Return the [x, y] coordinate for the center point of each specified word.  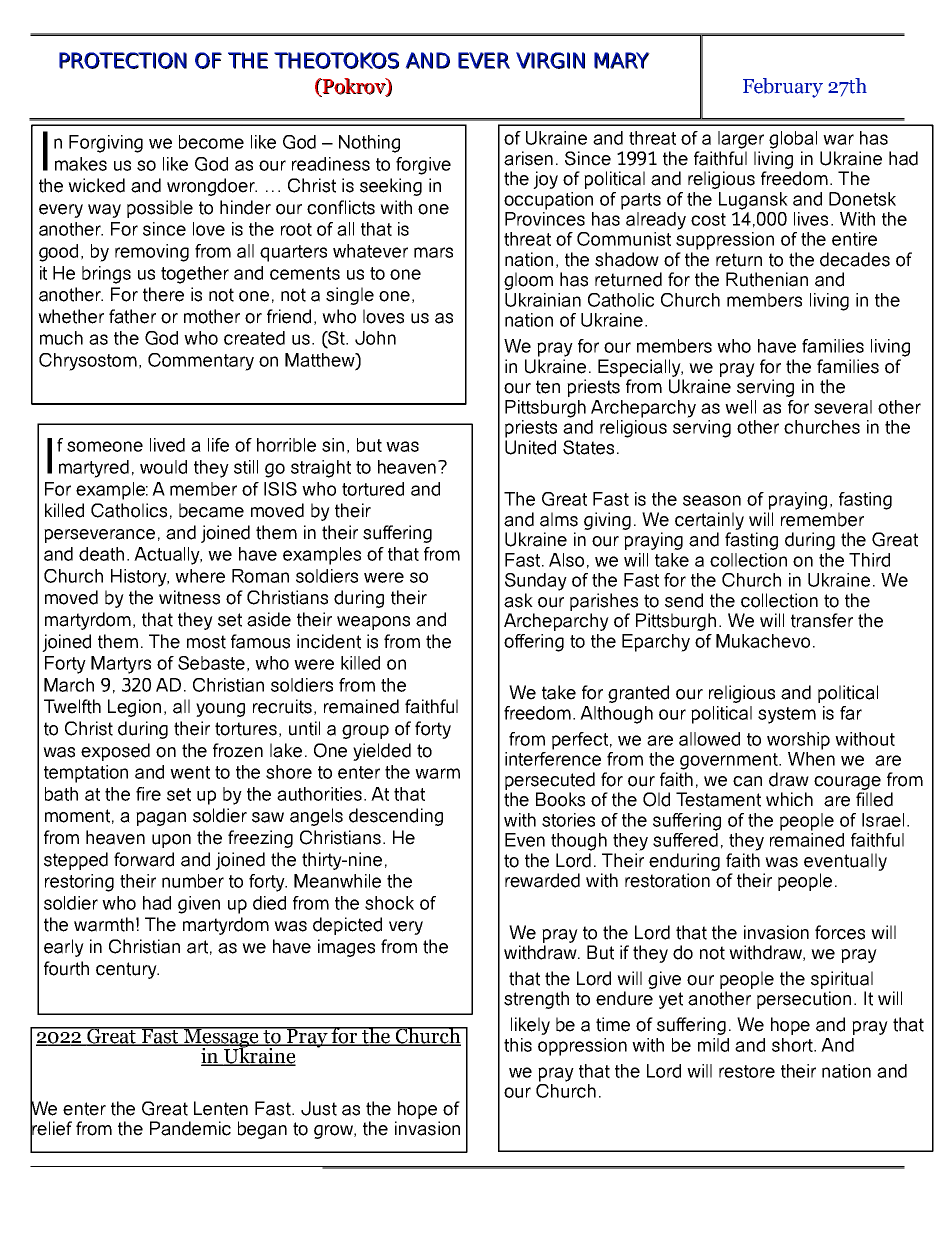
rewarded [542, 880]
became [211, 510]
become [211, 142]
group [365, 732]
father [132, 316]
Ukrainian [543, 300]
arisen [528, 158]
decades [855, 259]
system [787, 715]
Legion [134, 708]
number [193, 881]
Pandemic [190, 1128]
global [793, 140]
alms [559, 519]
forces [840, 932]
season [712, 500]
